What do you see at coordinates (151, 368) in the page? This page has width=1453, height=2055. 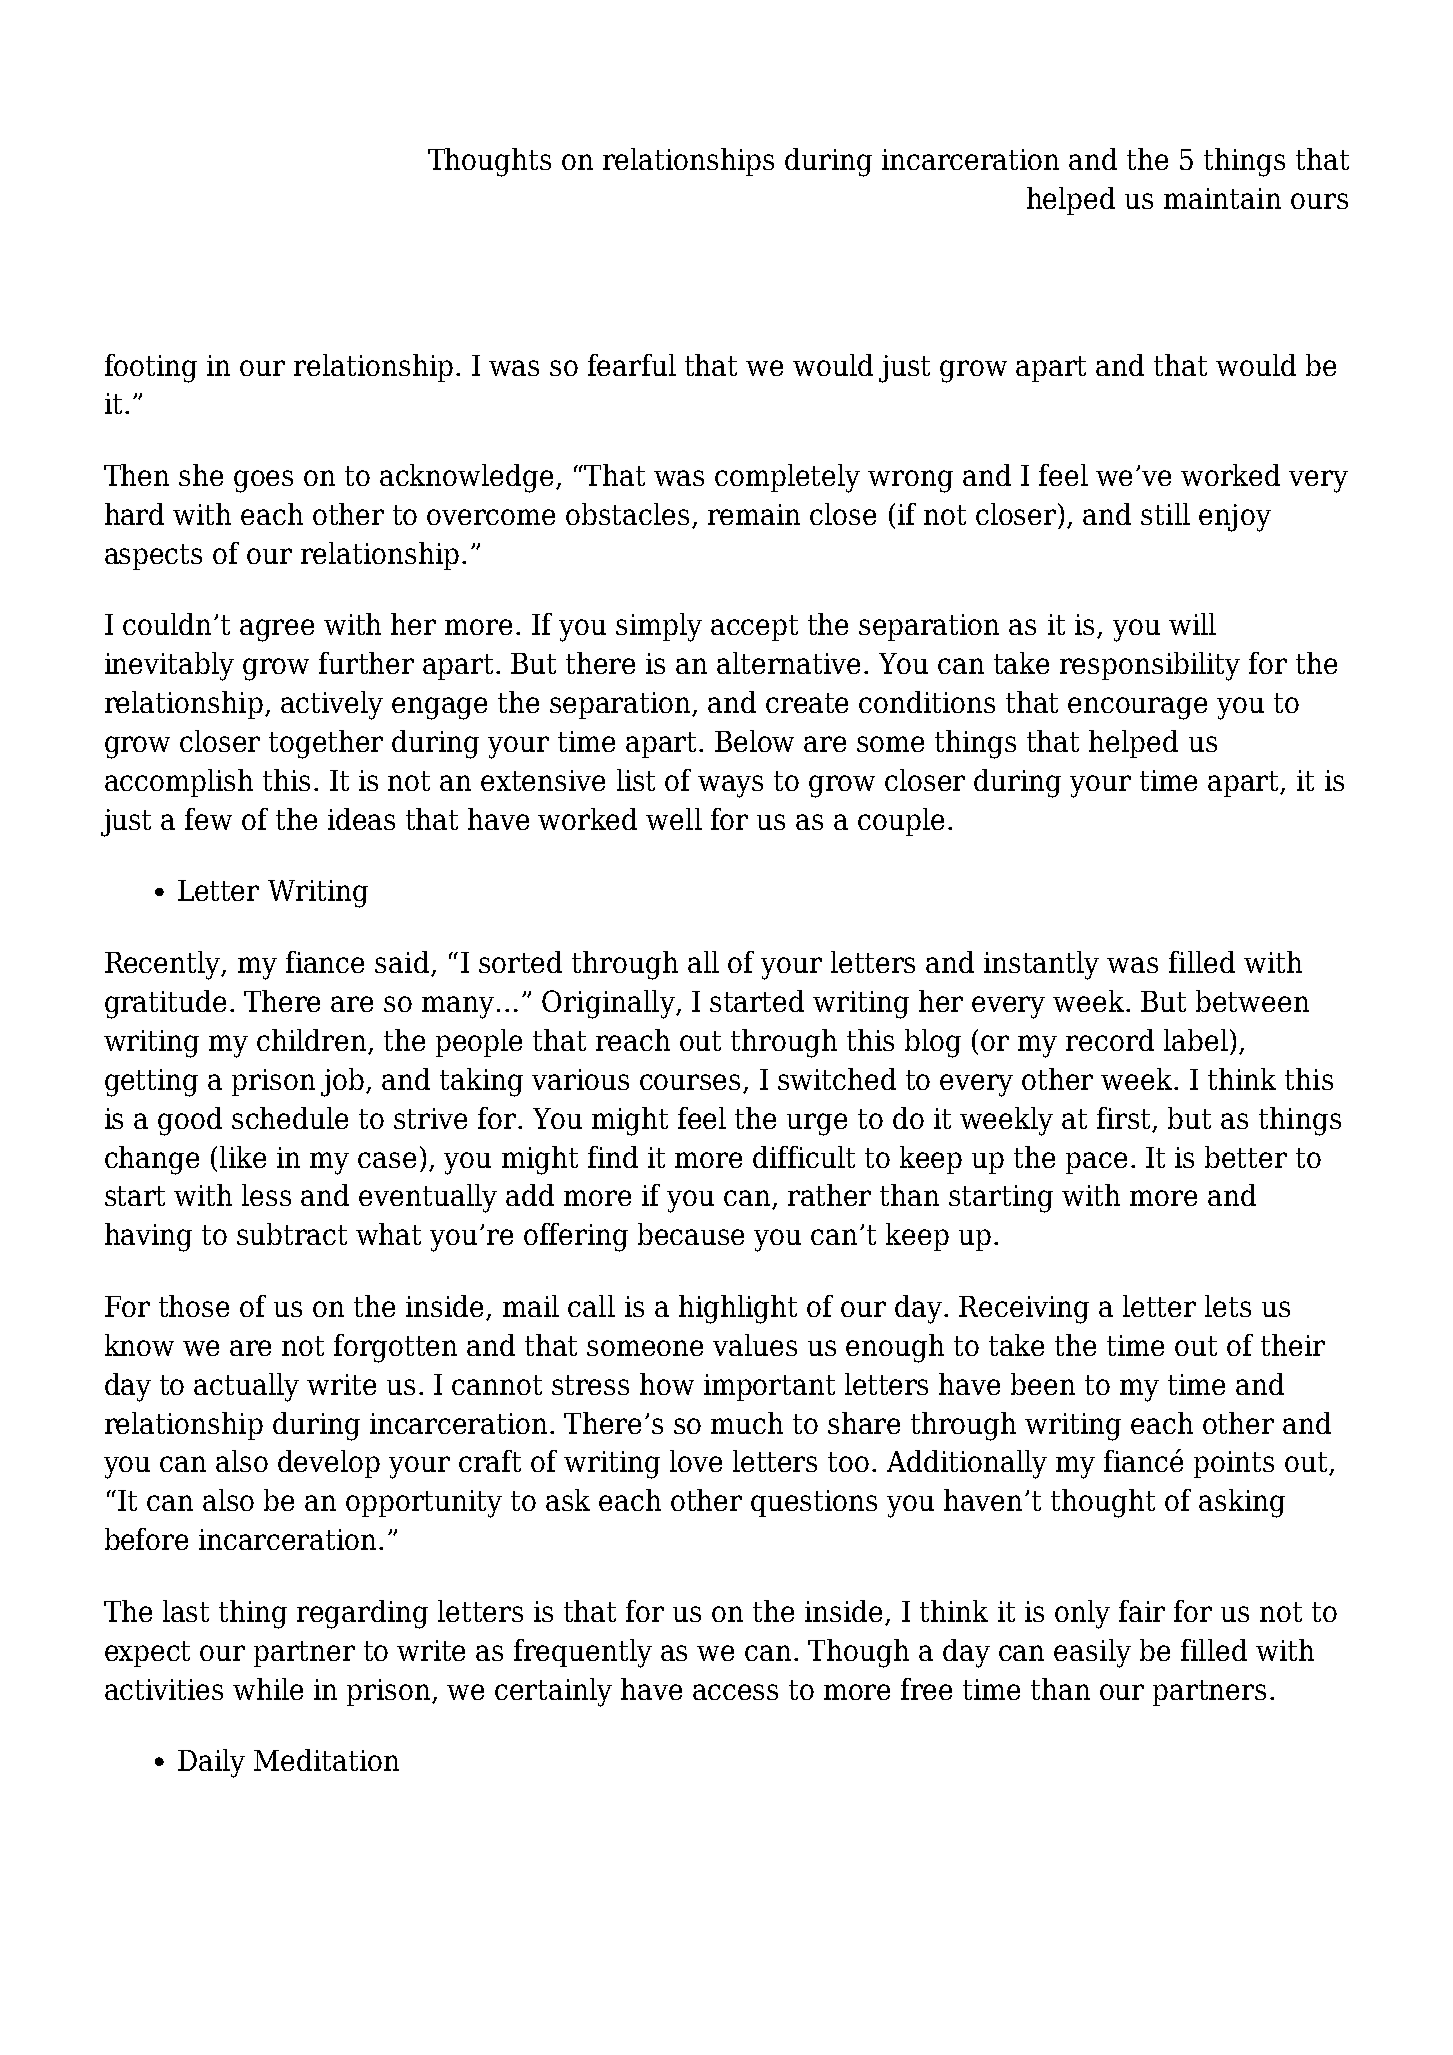 I see `footing` at bounding box center [151, 368].
